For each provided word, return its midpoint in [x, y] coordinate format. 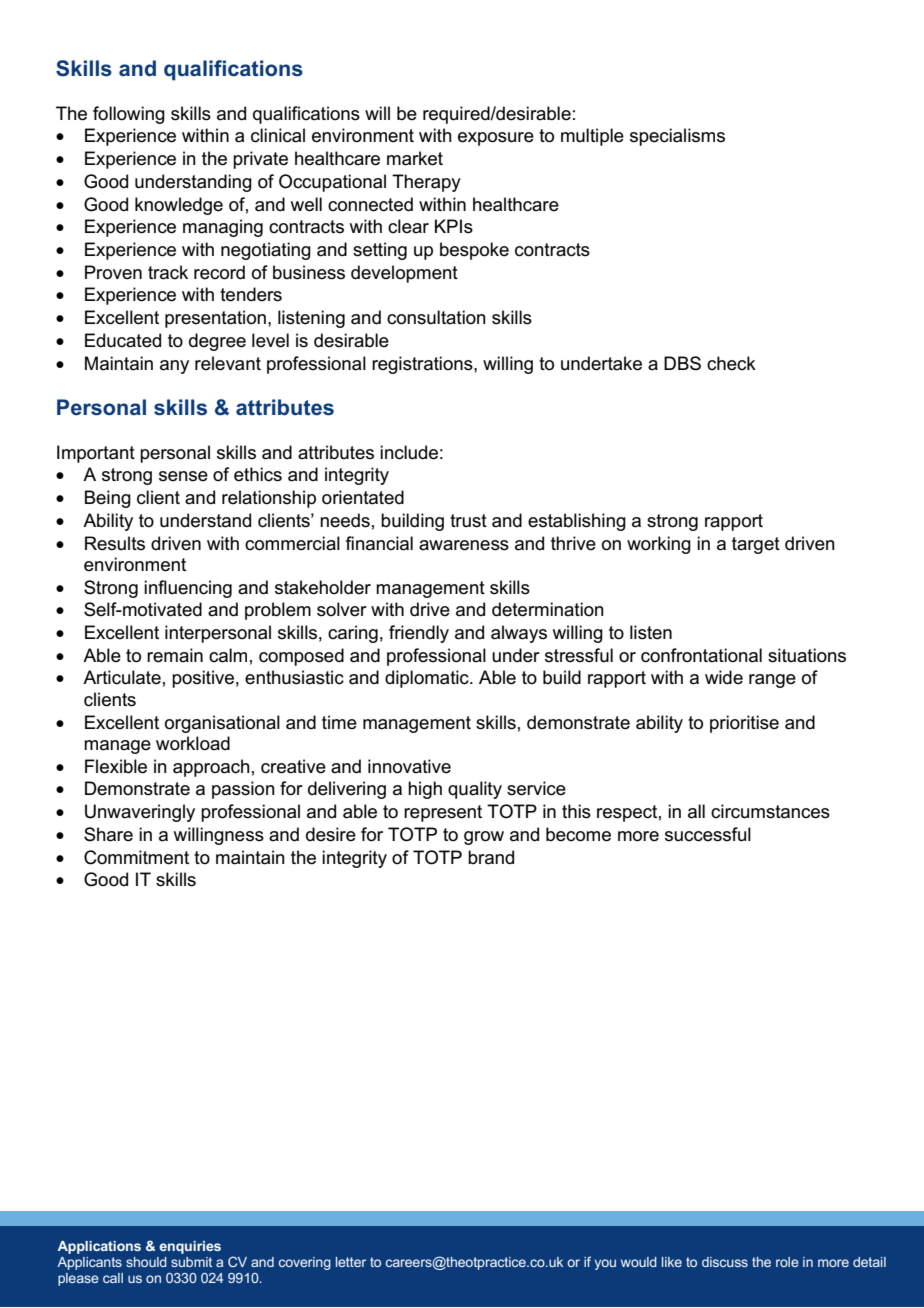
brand [491, 857]
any [174, 367]
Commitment [136, 857]
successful [708, 834]
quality [475, 790]
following [129, 115]
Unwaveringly [140, 813]
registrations [423, 365]
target [756, 545]
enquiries [190, 1247]
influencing [188, 589]
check [731, 363]
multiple [592, 137]
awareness [464, 545]
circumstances [770, 811]
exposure [496, 139]
